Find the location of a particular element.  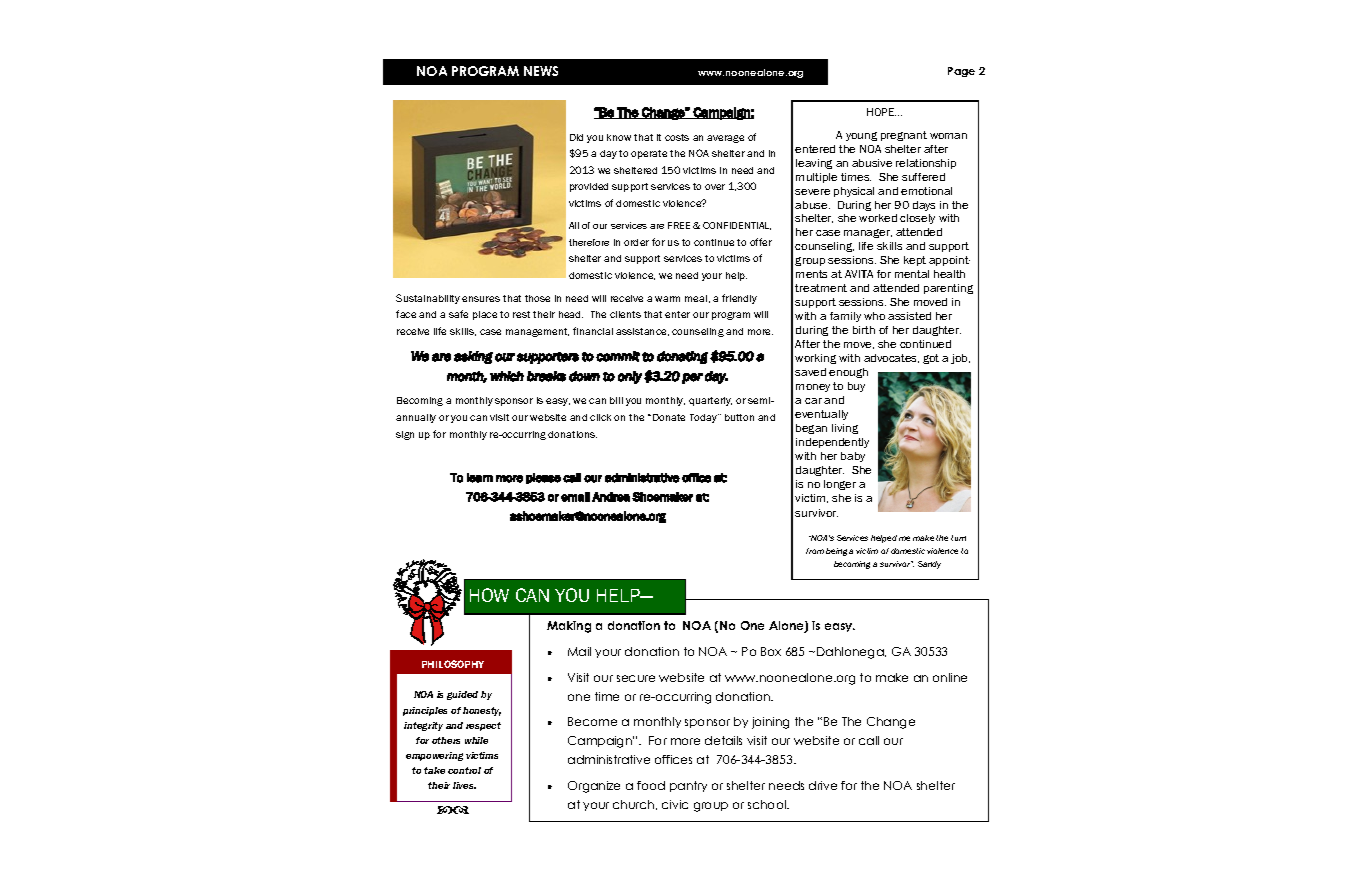

HOW is located at coordinates (489, 595).
